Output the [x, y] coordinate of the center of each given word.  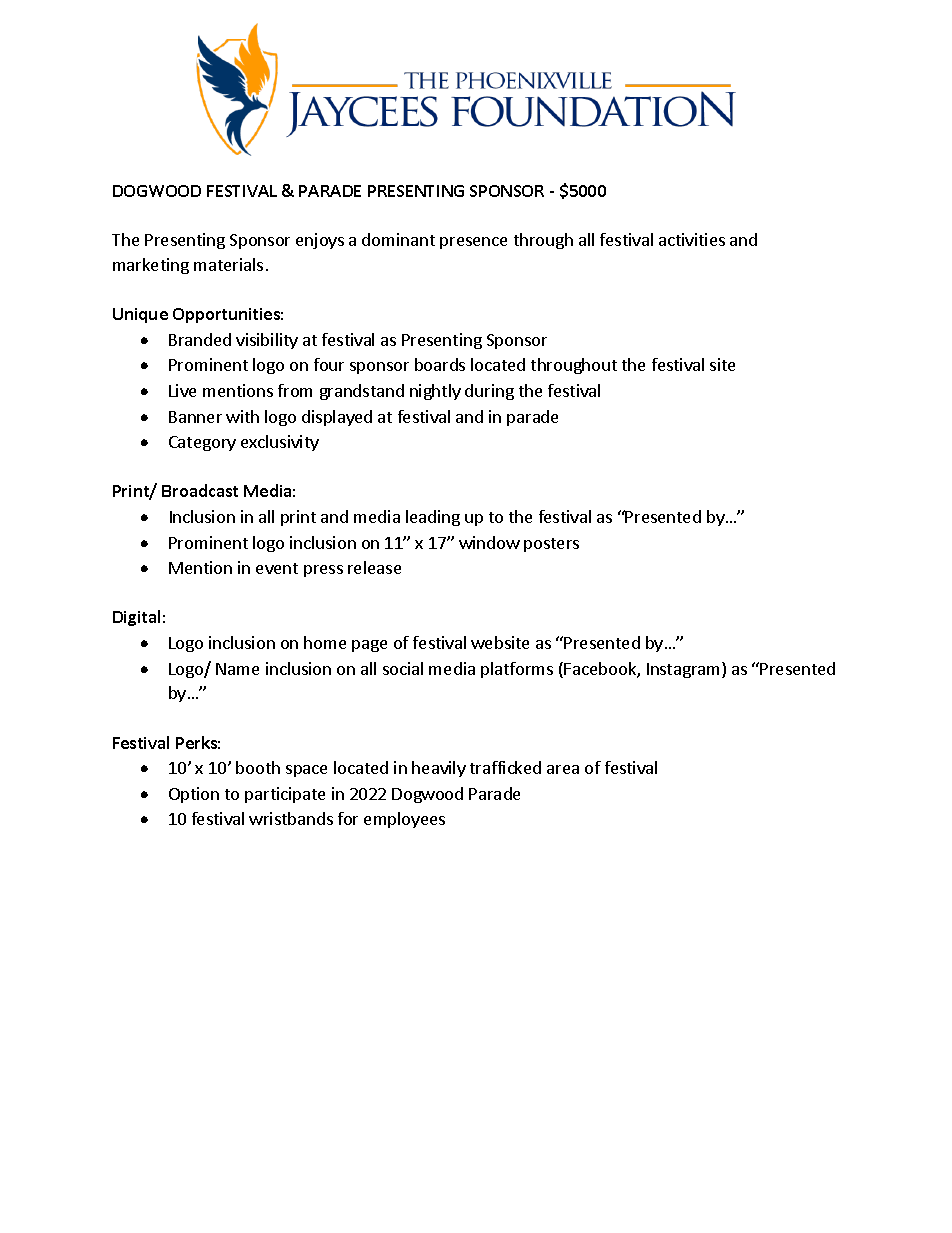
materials [228, 264]
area [563, 769]
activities [692, 239]
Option [194, 795]
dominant [398, 239]
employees [404, 820]
